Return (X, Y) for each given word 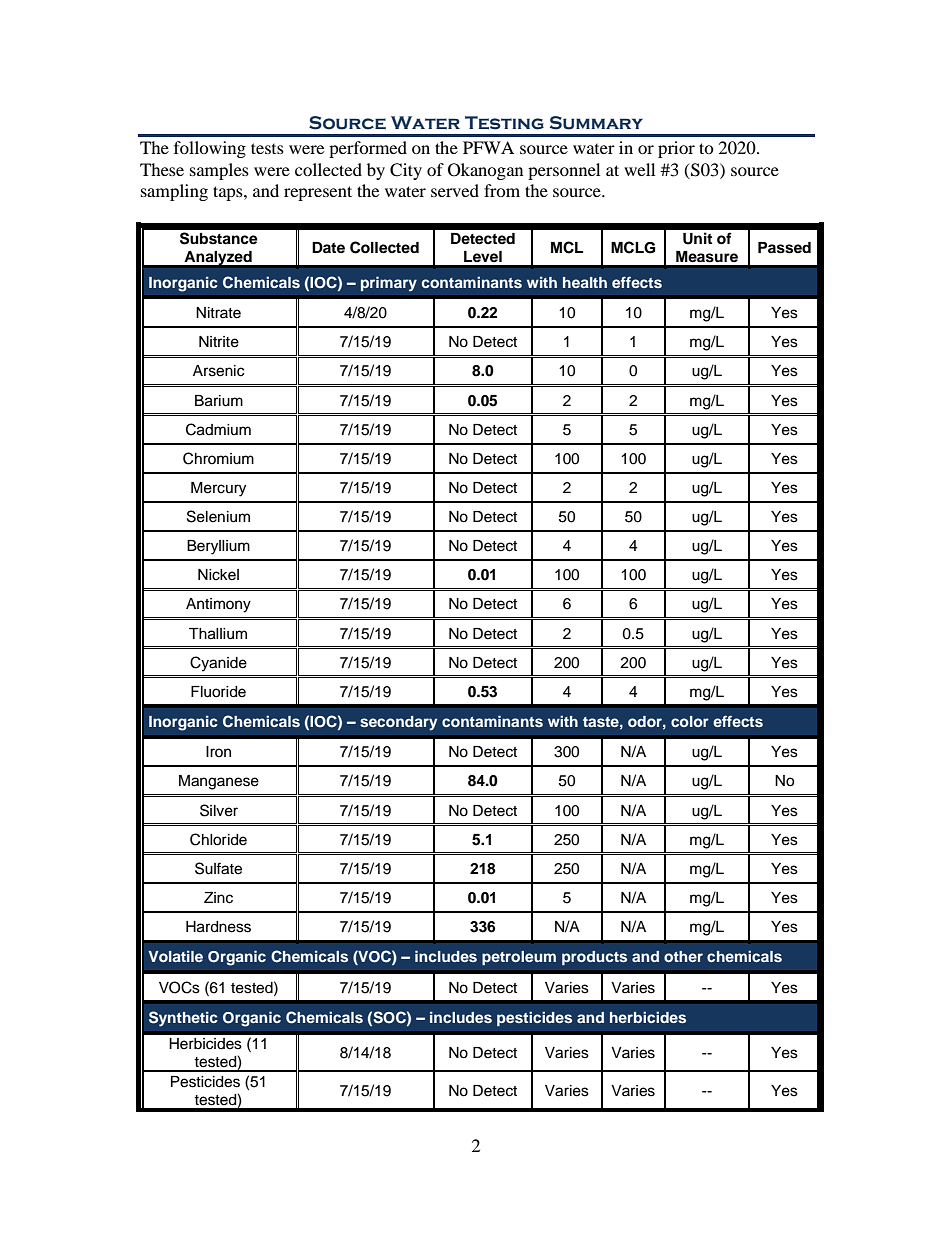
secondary (398, 723)
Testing (504, 123)
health (585, 282)
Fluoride (218, 692)
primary (389, 284)
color (690, 721)
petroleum (519, 958)
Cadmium (218, 429)
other (683, 956)
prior (676, 149)
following (210, 149)
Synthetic (183, 1019)
